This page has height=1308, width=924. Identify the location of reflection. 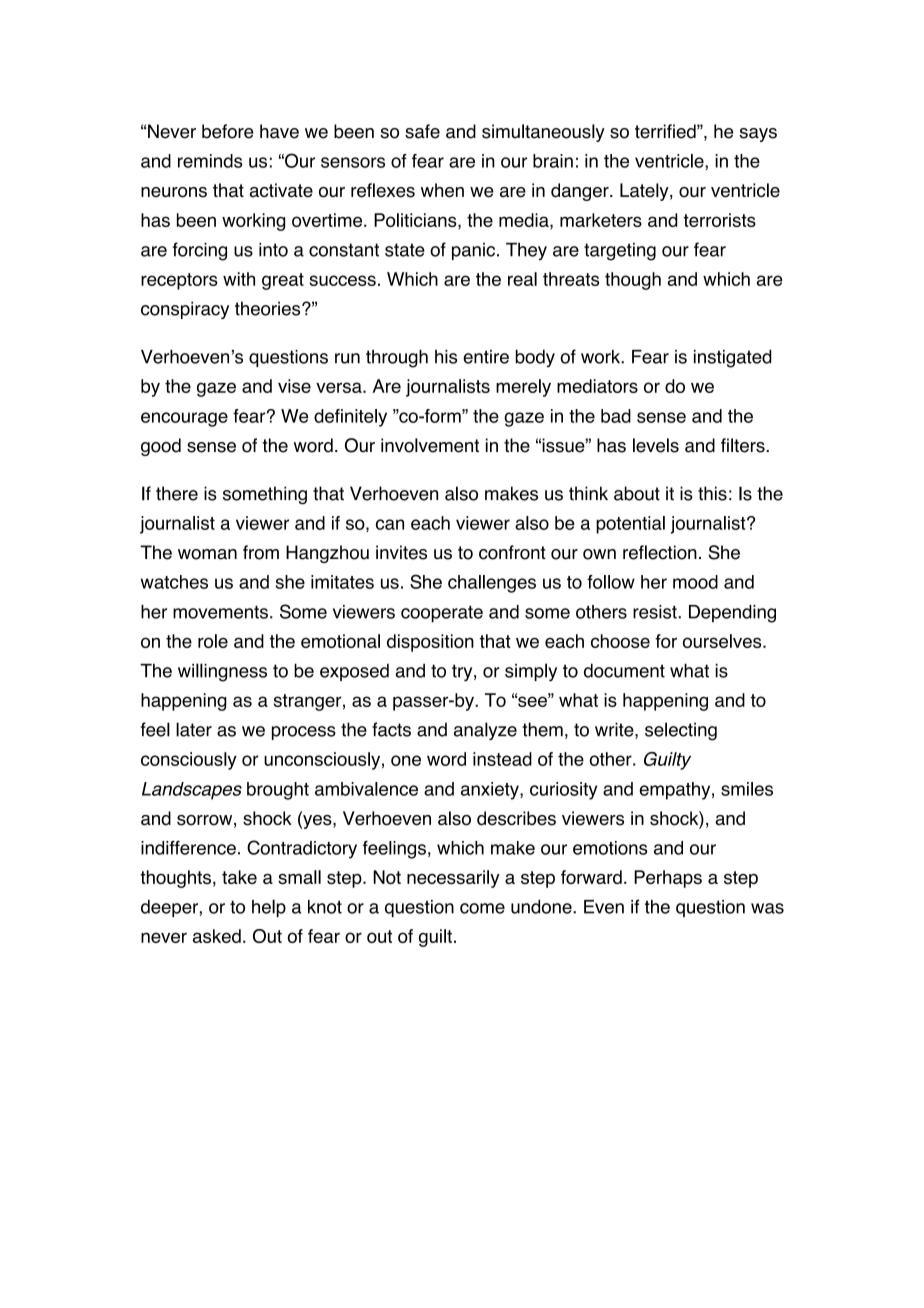
(660, 552).
